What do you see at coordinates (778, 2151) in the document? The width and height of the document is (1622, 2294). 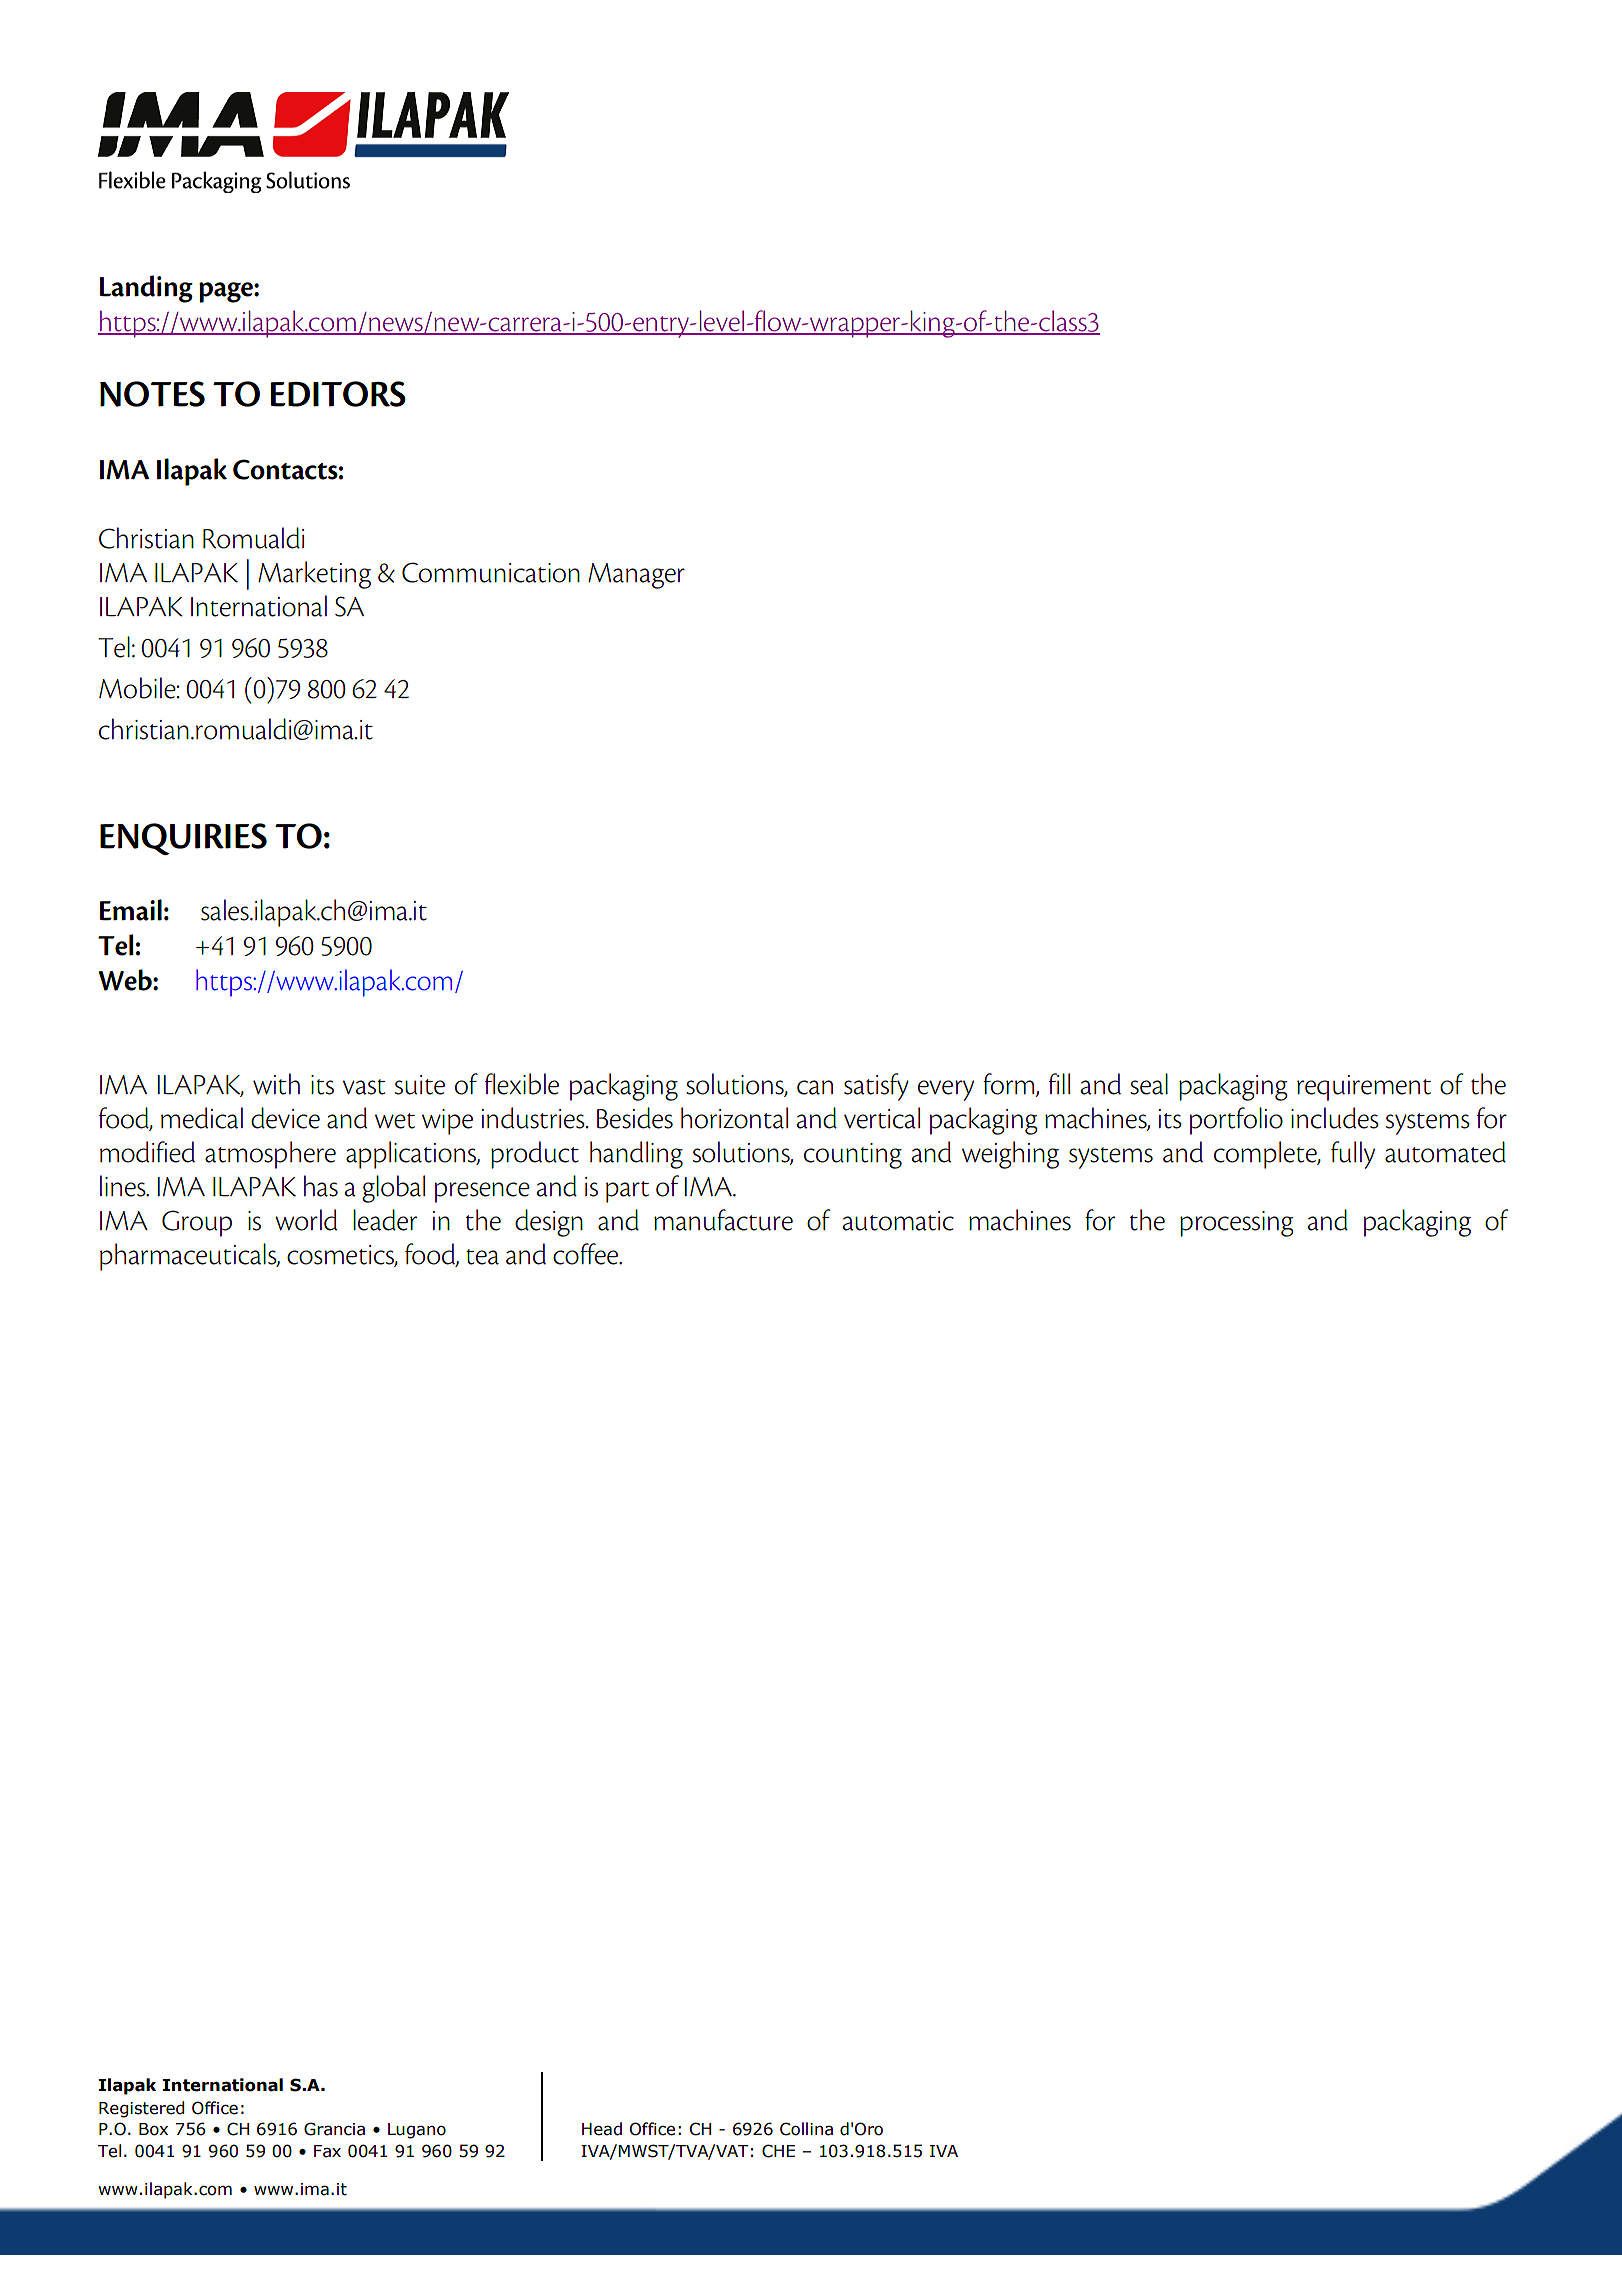 I see `CHE` at bounding box center [778, 2151].
